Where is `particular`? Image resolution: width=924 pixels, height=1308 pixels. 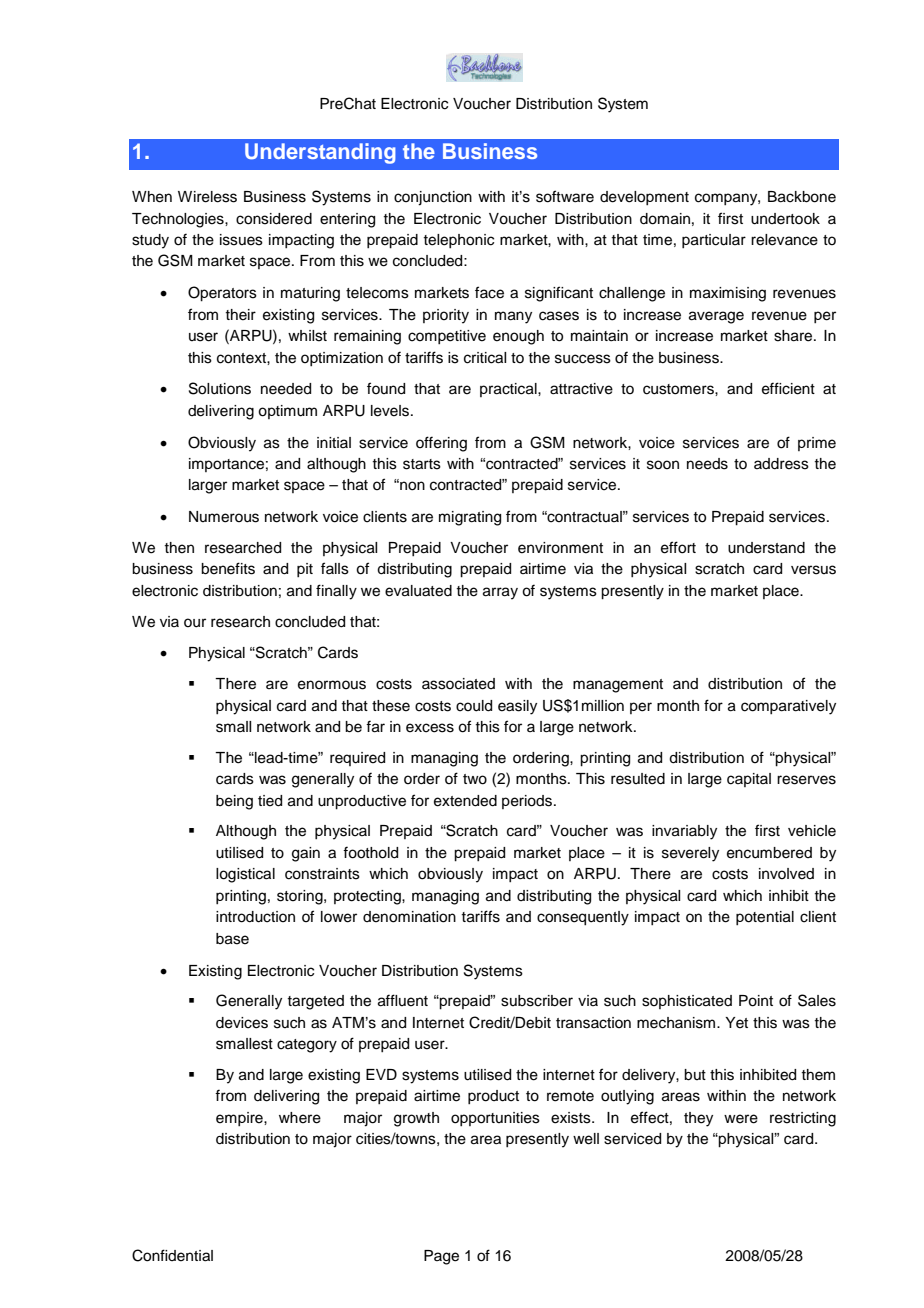 particular is located at coordinates (714, 241).
